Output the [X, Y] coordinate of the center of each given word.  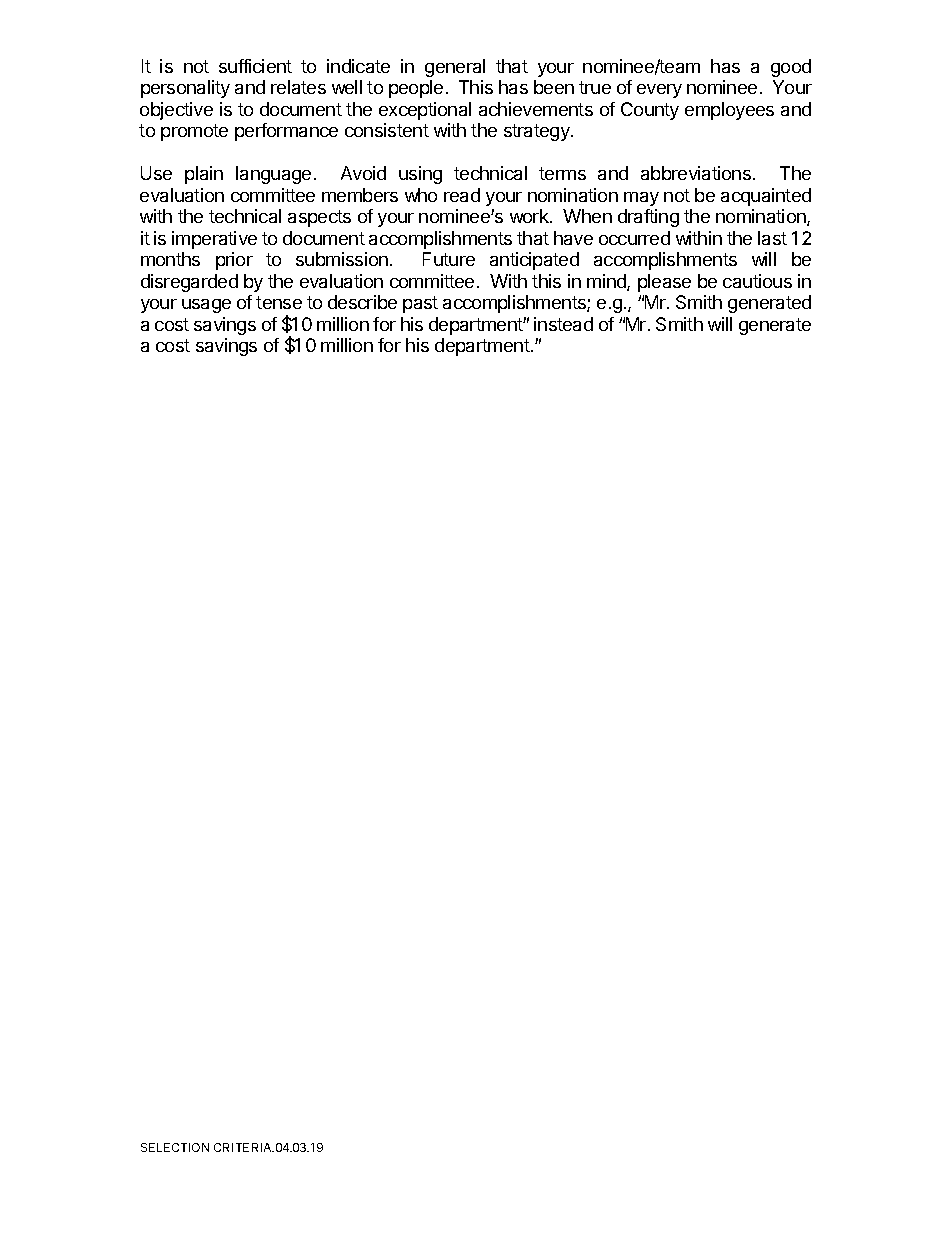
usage [206, 306]
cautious [757, 281]
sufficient [255, 66]
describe [362, 302]
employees [729, 111]
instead [563, 324]
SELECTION [175, 1147]
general [455, 68]
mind [607, 282]
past [420, 304]
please [664, 283]
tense [279, 302]
